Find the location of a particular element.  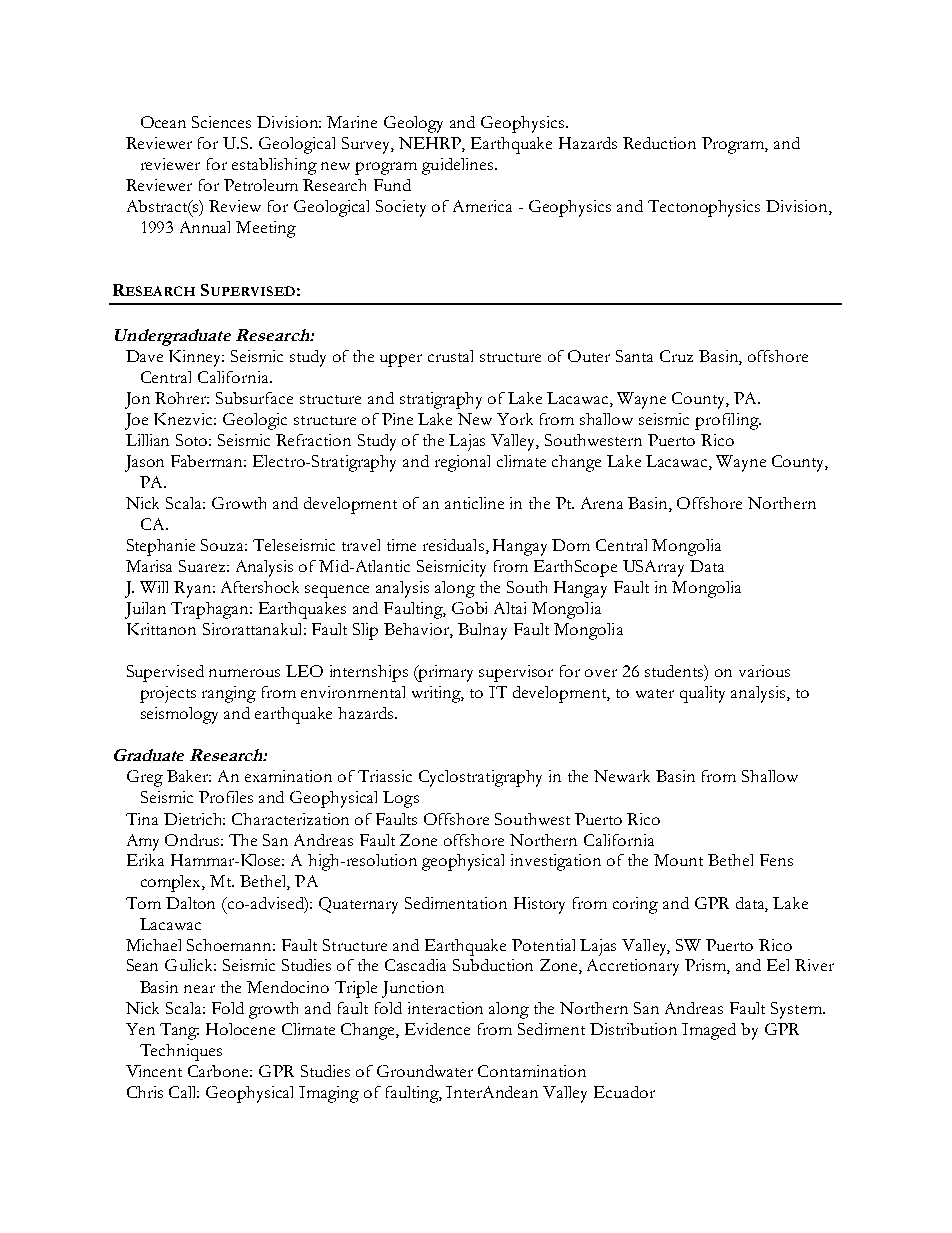

Sciences is located at coordinates (221, 122).
